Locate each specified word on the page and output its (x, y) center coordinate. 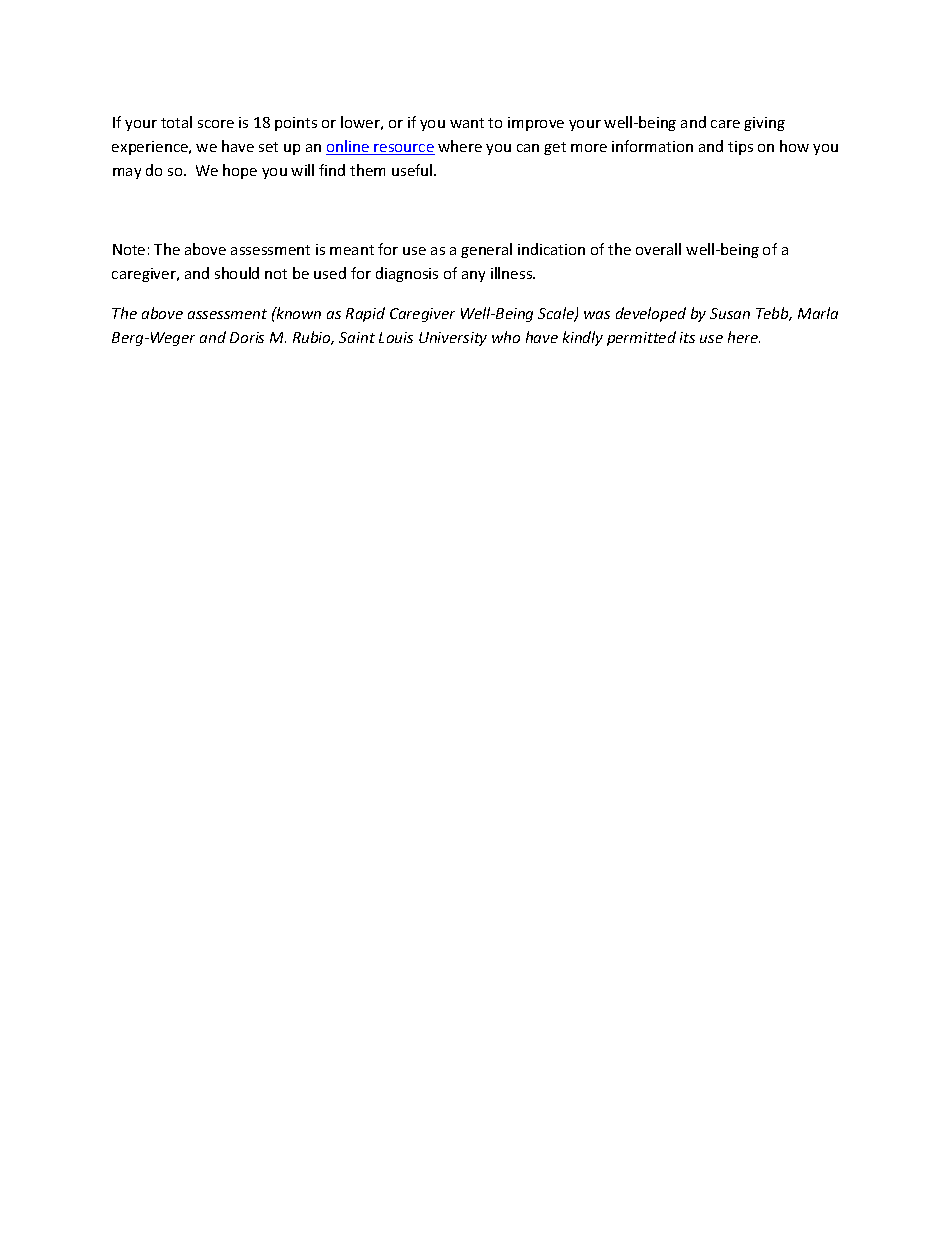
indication (551, 249)
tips (740, 148)
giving (764, 124)
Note (129, 249)
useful (413, 170)
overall (658, 249)
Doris (247, 337)
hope (240, 171)
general (486, 250)
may (127, 173)
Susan (730, 313)
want (467, 123)
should (237, 273)
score (216, 124)
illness (513, 273)
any (473, 276)
